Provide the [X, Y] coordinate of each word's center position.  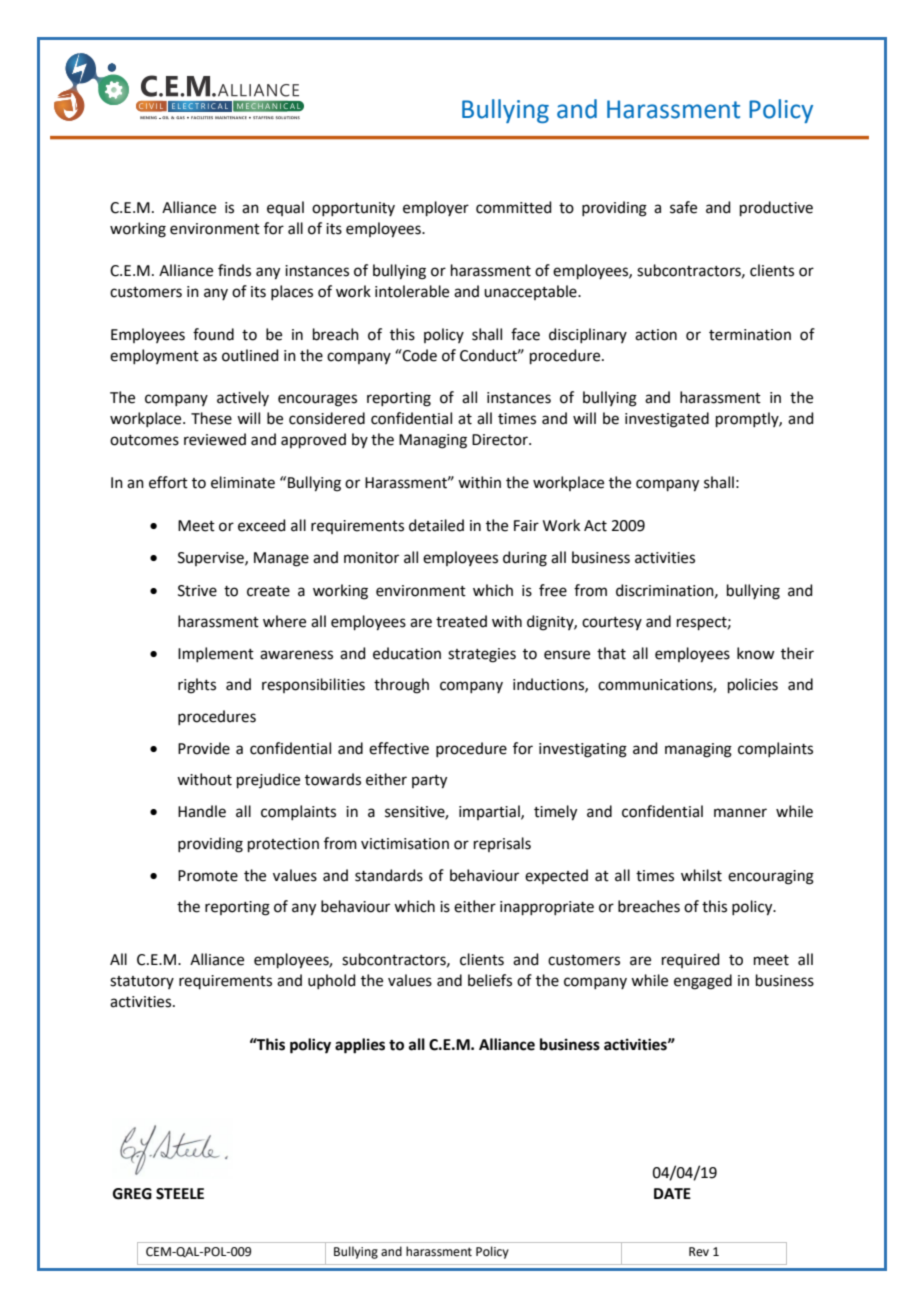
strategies [482, 655]
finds [234, 270]
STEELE [180, 1194]
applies [360, 1046]
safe [683, 207]
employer [436, 208]
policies [753, 685]
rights [197, 686]
